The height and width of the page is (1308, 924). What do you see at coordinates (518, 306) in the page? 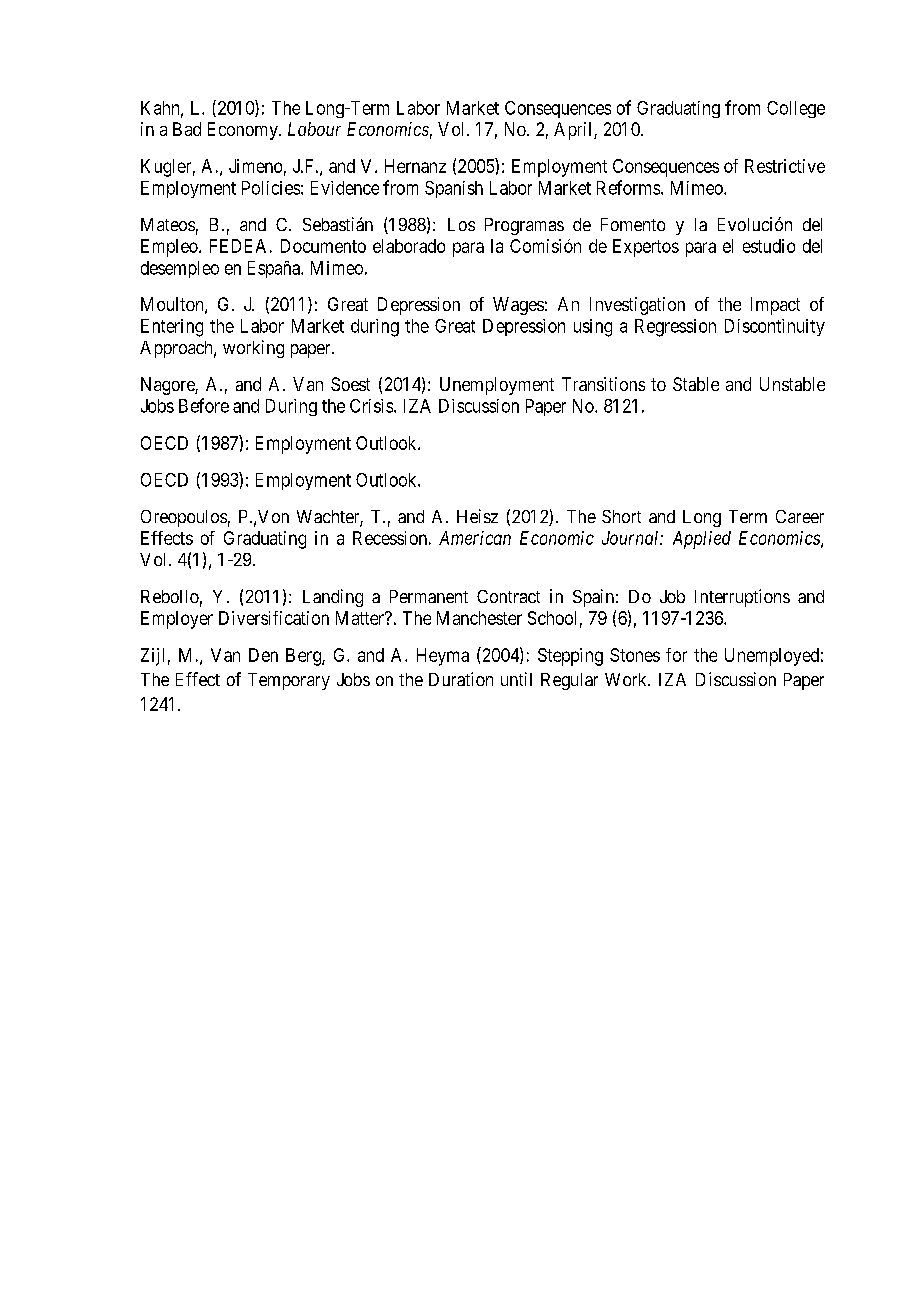
I see `Wages` at bounding box center [518, 306].
